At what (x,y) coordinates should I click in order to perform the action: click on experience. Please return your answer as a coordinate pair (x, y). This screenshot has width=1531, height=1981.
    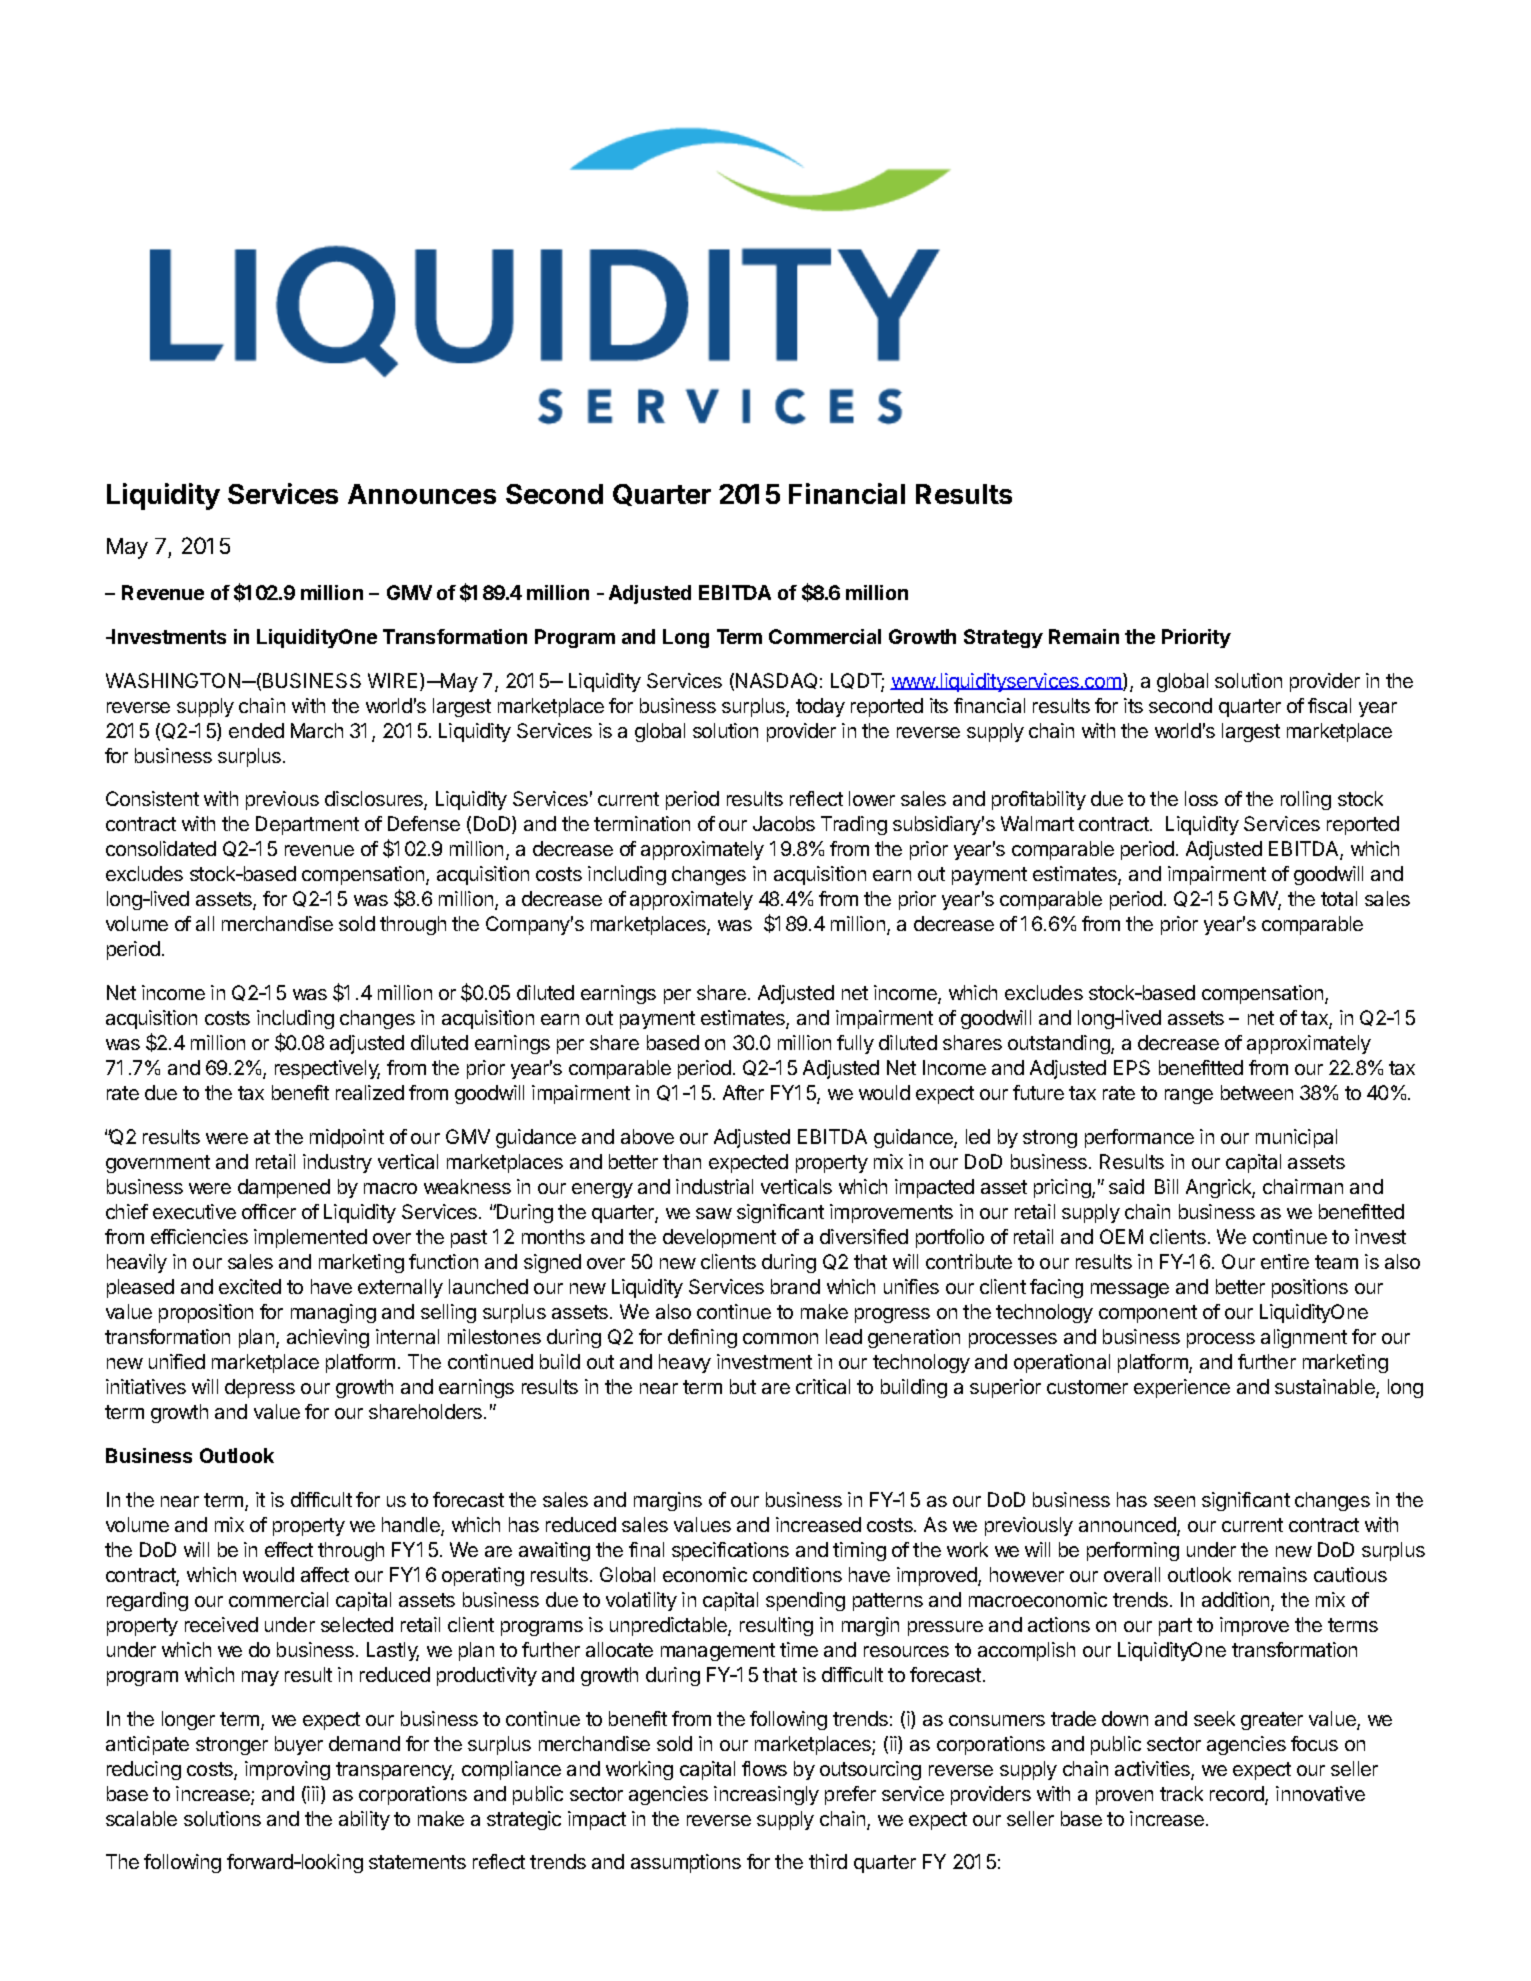
    Looking at the image, I should click on (1182, 1388).
